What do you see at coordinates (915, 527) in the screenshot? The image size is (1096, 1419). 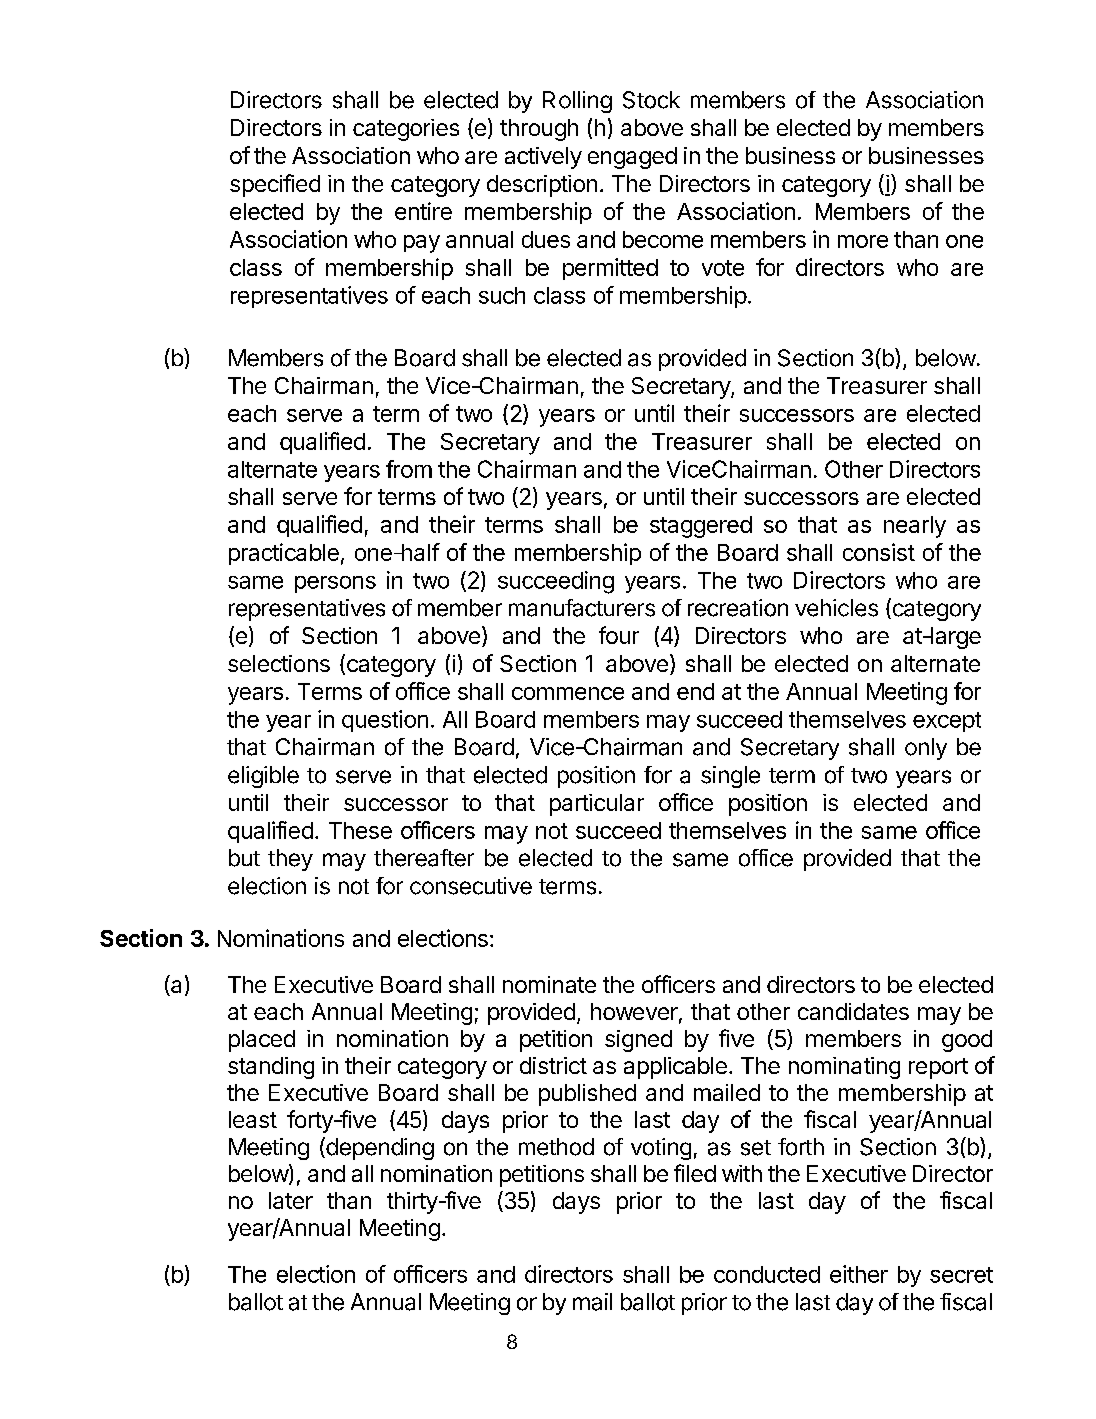 I see `nearly` at bounding box center [915, 527].
